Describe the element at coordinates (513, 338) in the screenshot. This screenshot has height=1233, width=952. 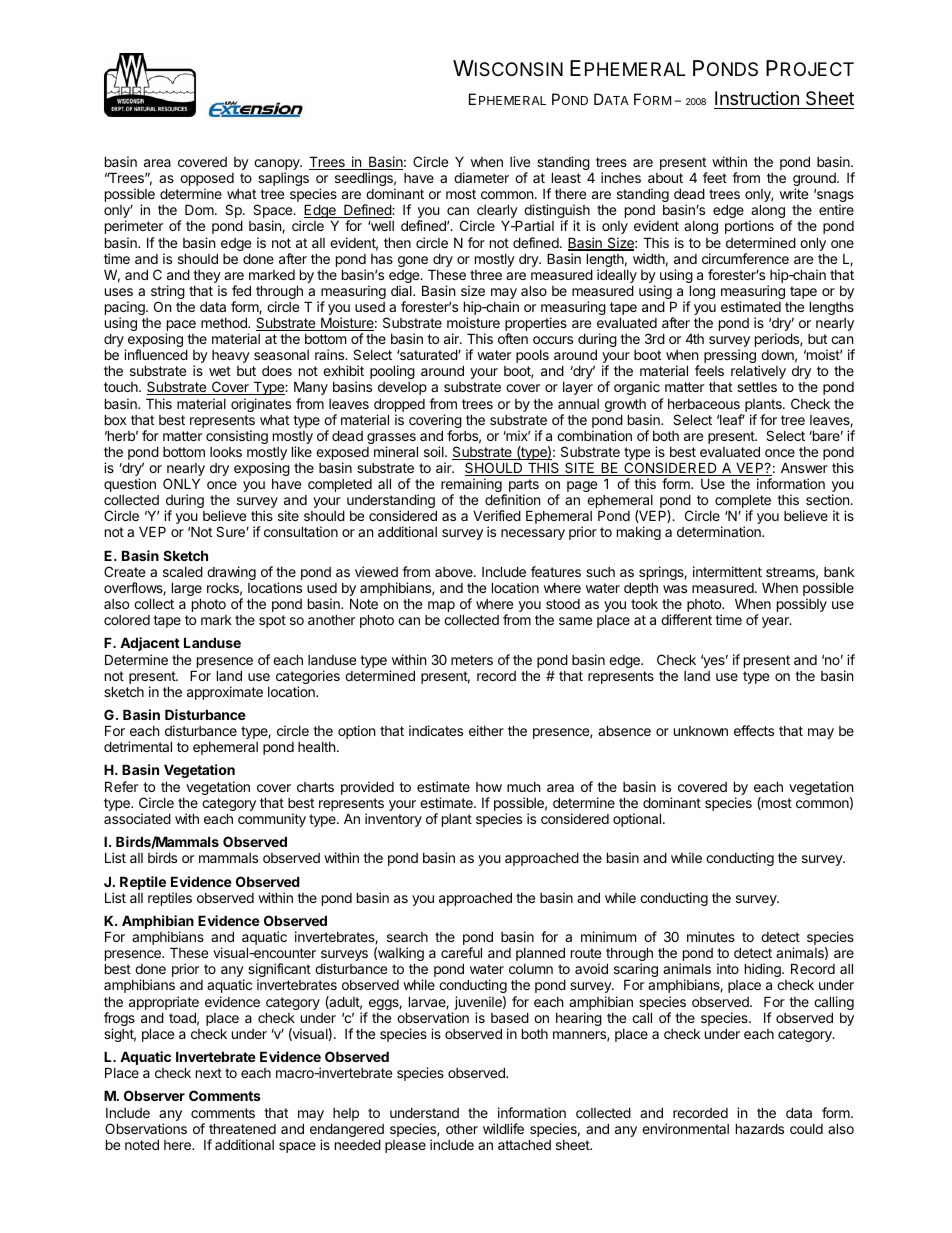
I see `often` at that location.
